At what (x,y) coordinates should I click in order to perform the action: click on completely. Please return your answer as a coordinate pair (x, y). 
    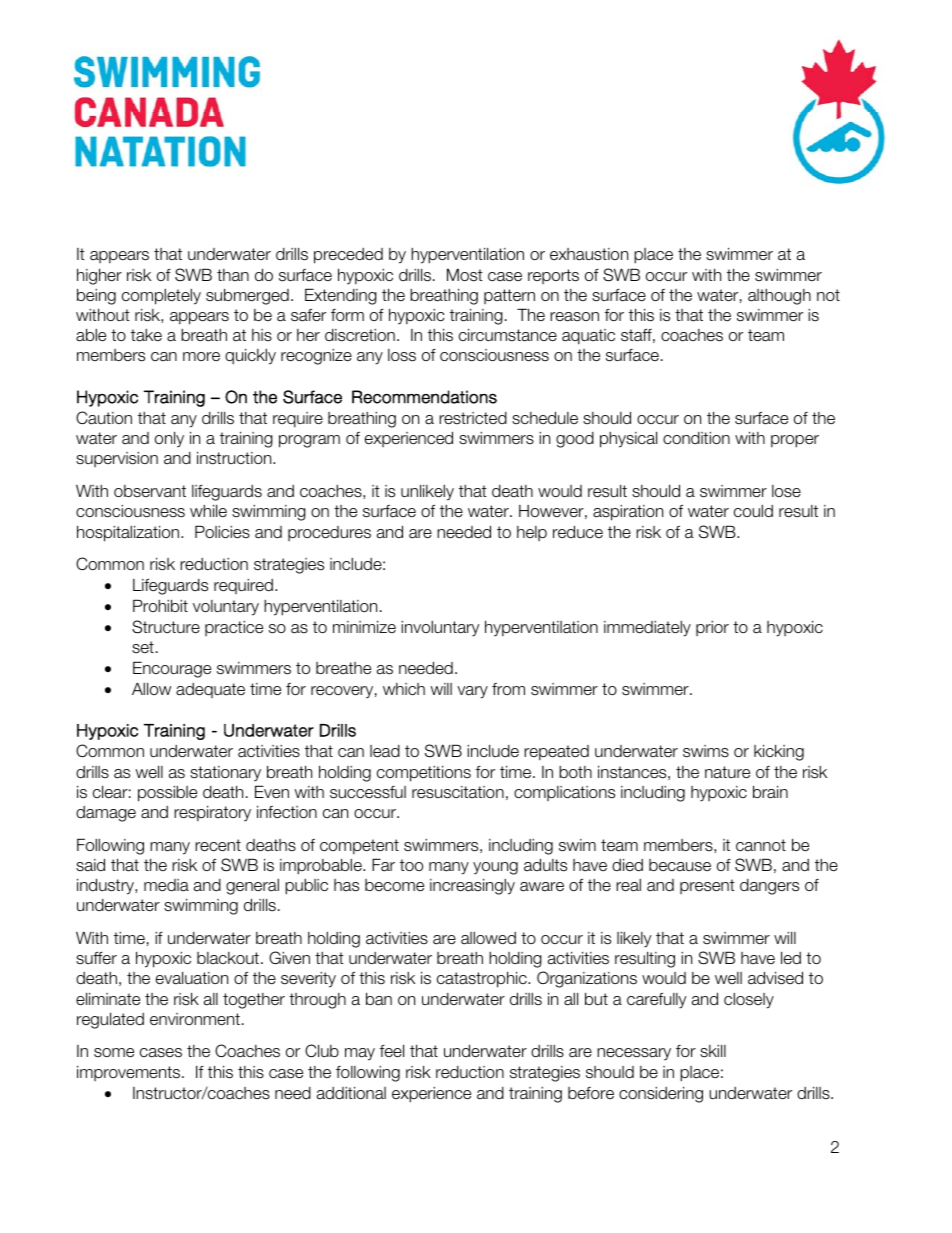
    Looking at the image, I should click on (161, 297).
